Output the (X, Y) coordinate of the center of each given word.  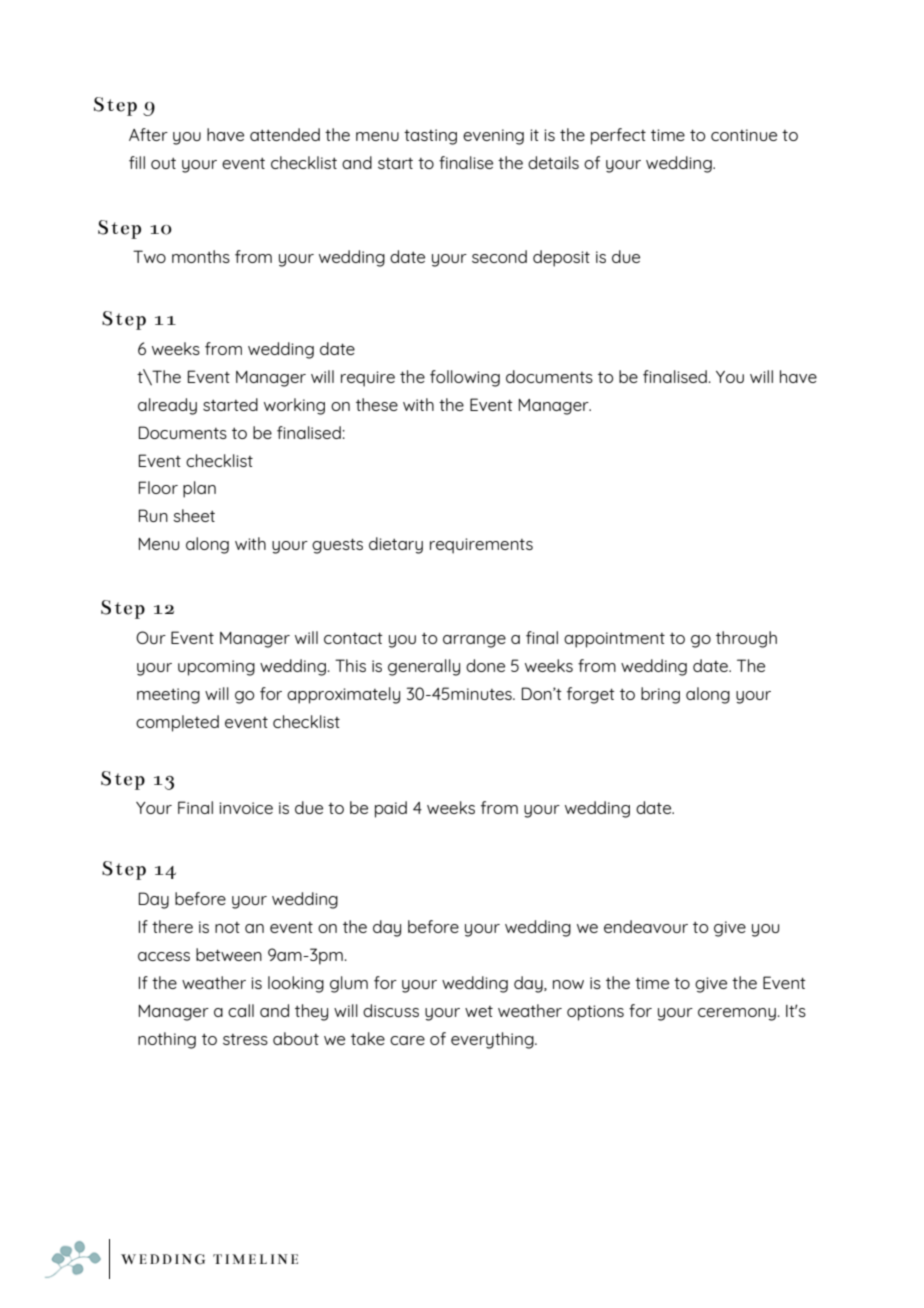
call (241, 1010)
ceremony (737, 1014)
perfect (618, 136)
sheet (194, 515)
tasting (430, 137)
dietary (396, 545)
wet (479, 1011)
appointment (614, 640)
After (148, 134)
